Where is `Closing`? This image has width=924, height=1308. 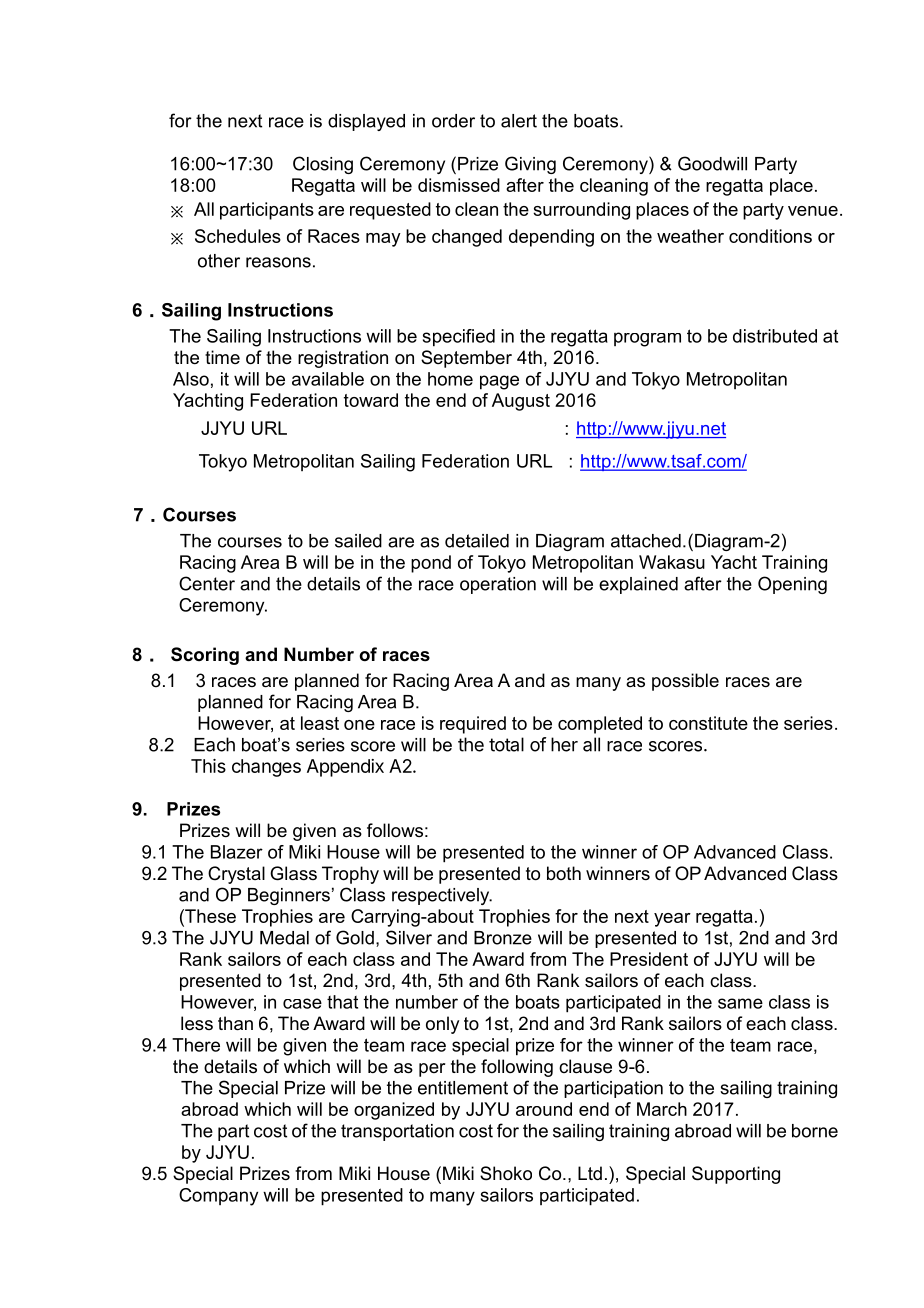
Closing is located at coordinates (323, 165).
